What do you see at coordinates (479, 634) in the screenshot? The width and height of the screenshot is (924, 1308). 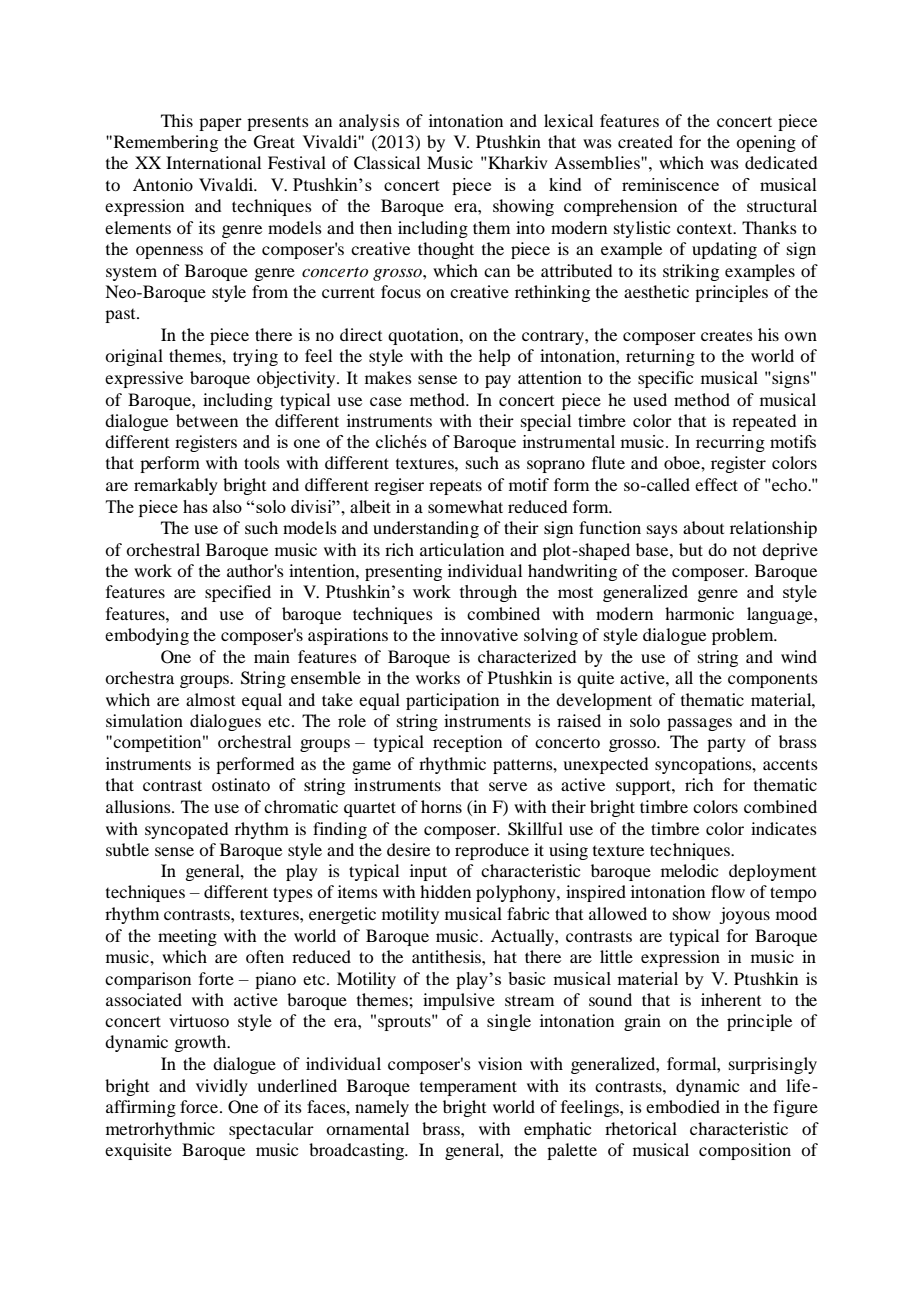 I see `innovative` at bounding box center [479, 634].
